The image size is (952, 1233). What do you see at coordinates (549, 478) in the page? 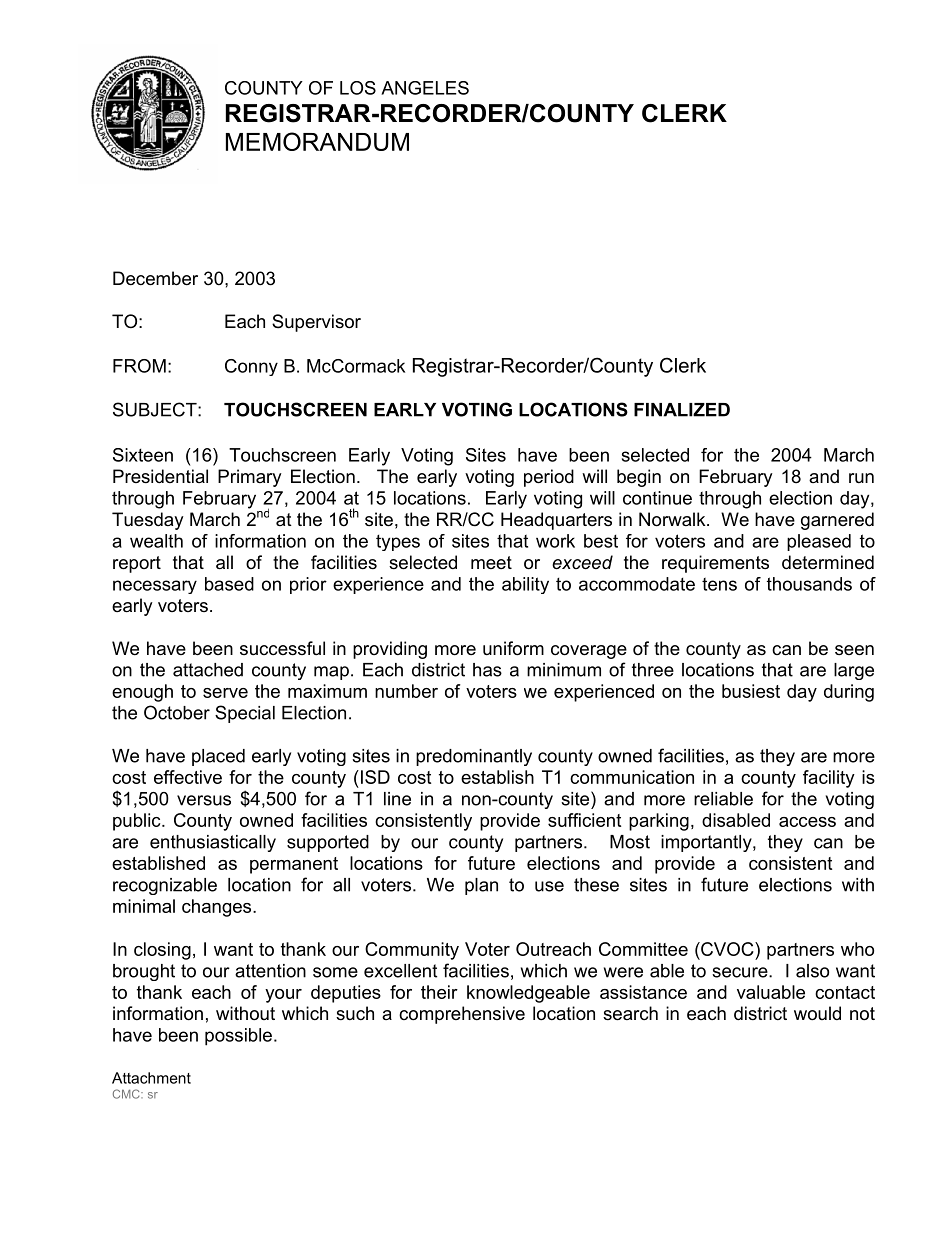
I see `period` at bounding box center [549, 478].
